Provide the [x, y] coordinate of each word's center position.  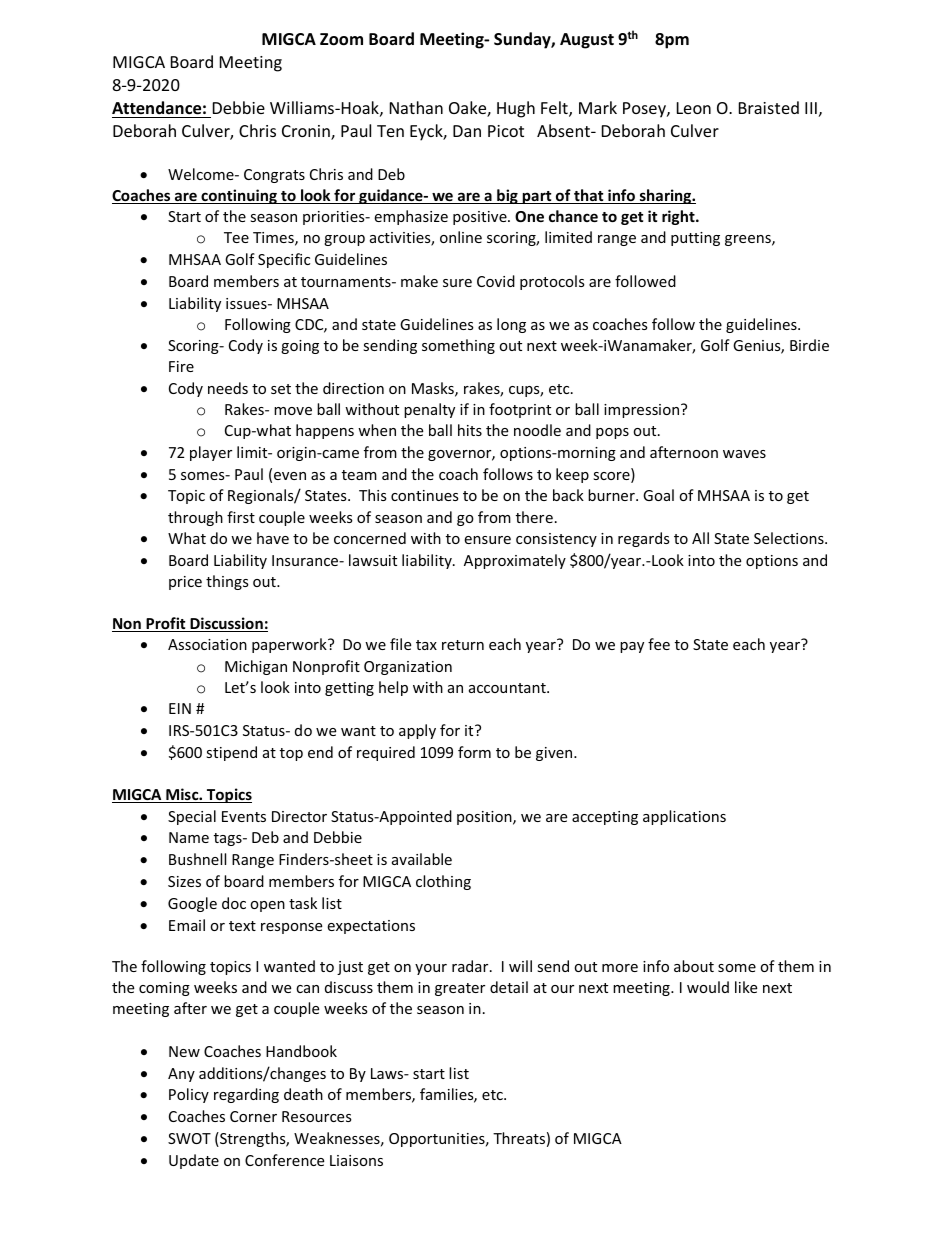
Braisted [769, 107]
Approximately [515, 561]
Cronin [307, 132]
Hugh [516, 109]
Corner [253, 1116]
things [227, 582]
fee [659, 644]
